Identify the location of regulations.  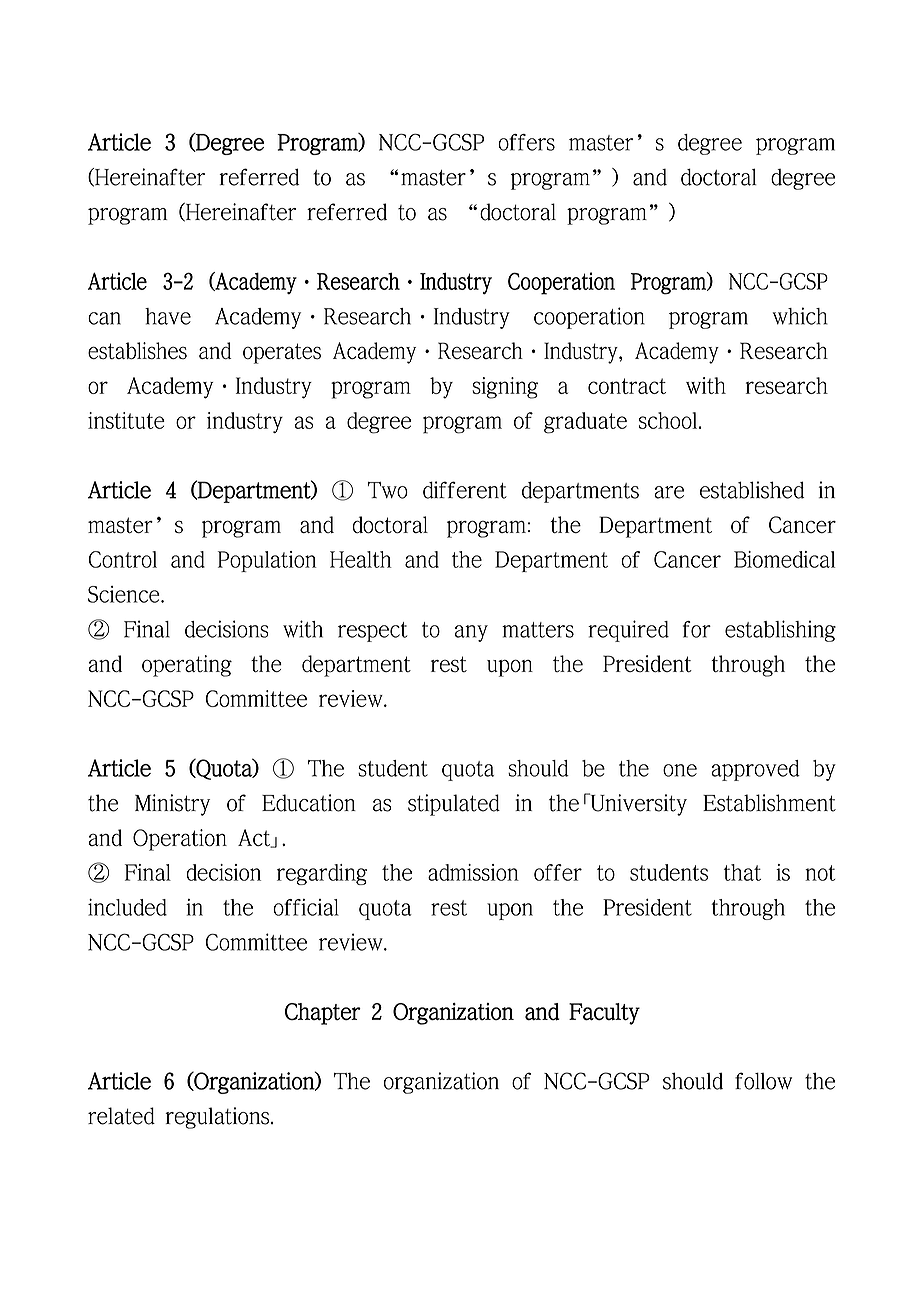
(217, 1118).
